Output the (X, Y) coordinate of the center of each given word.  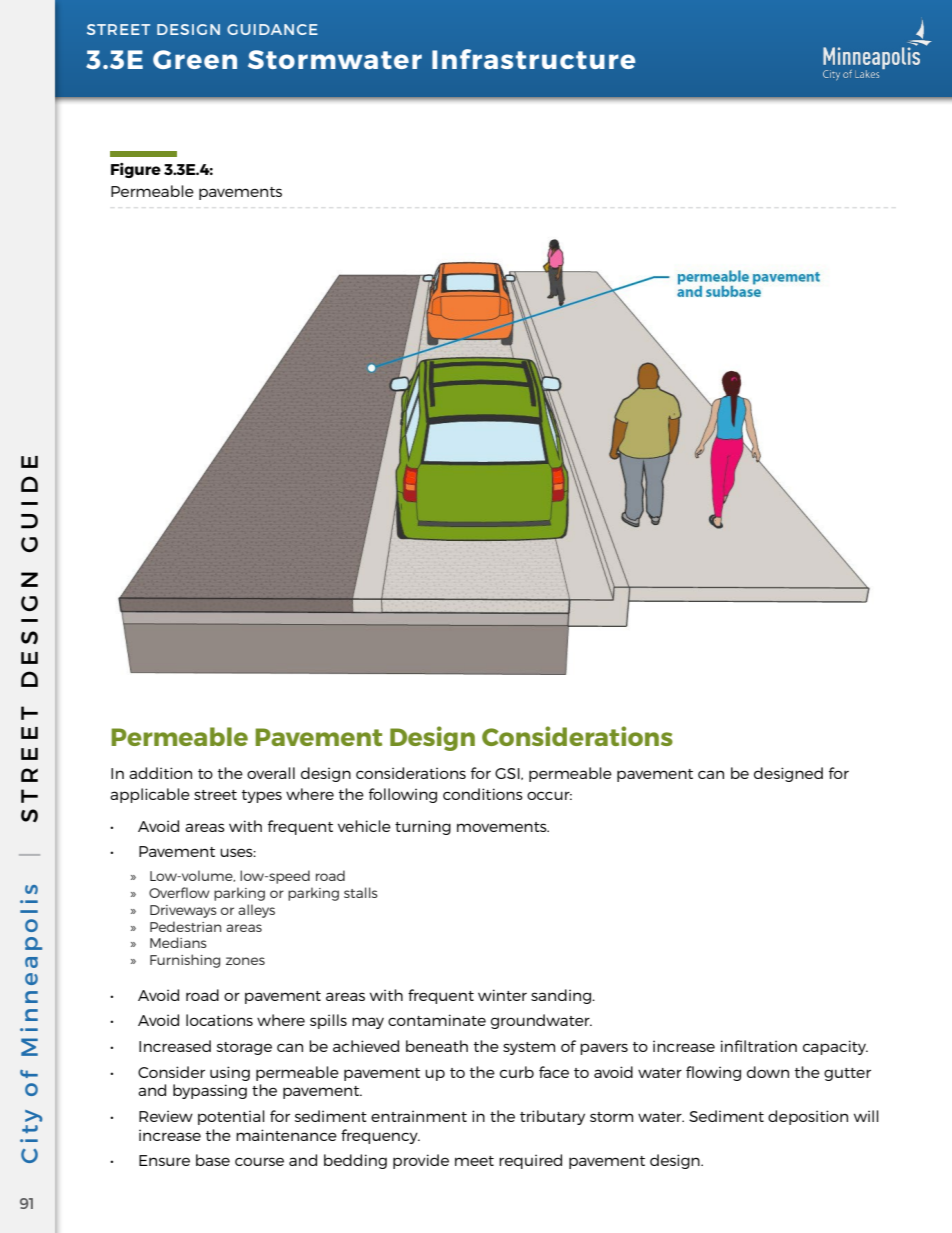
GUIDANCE (272, 29)
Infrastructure (534, 59)
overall (271, 773)
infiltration (759, 1046)
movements (503, 827)
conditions (483, 794)
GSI (508, 774)
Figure (136, 170)
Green (195, 59)
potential (231, 1117)
